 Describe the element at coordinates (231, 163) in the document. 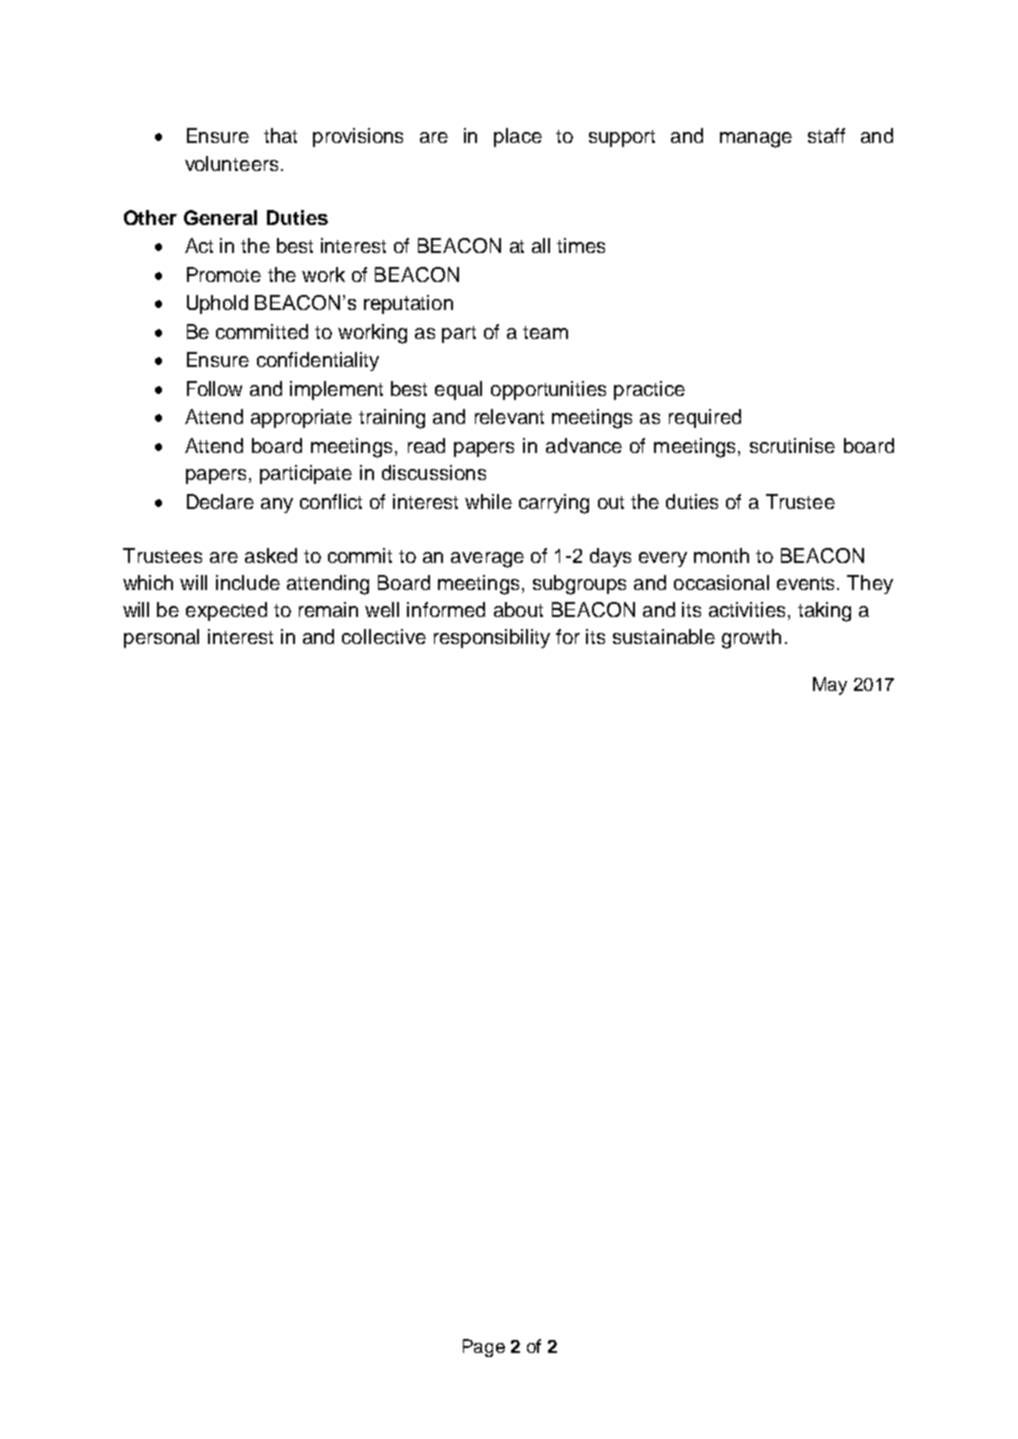

I see `volunteers` at that location.
